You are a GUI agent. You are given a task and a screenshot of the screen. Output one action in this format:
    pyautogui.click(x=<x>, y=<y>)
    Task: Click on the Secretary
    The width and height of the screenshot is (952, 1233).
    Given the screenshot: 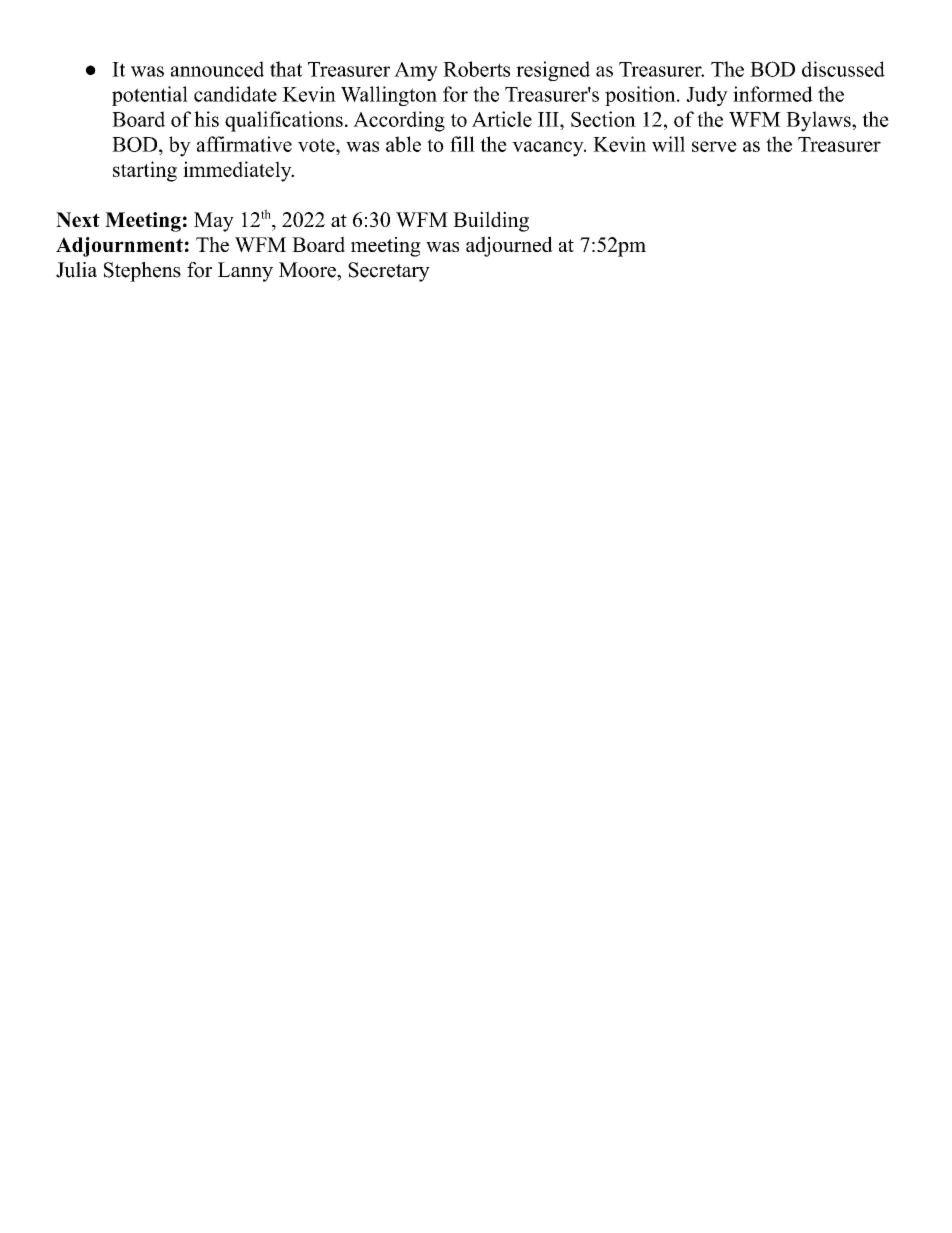 What is the action you would take?
    pyautogui.click(x=389, y=272)
